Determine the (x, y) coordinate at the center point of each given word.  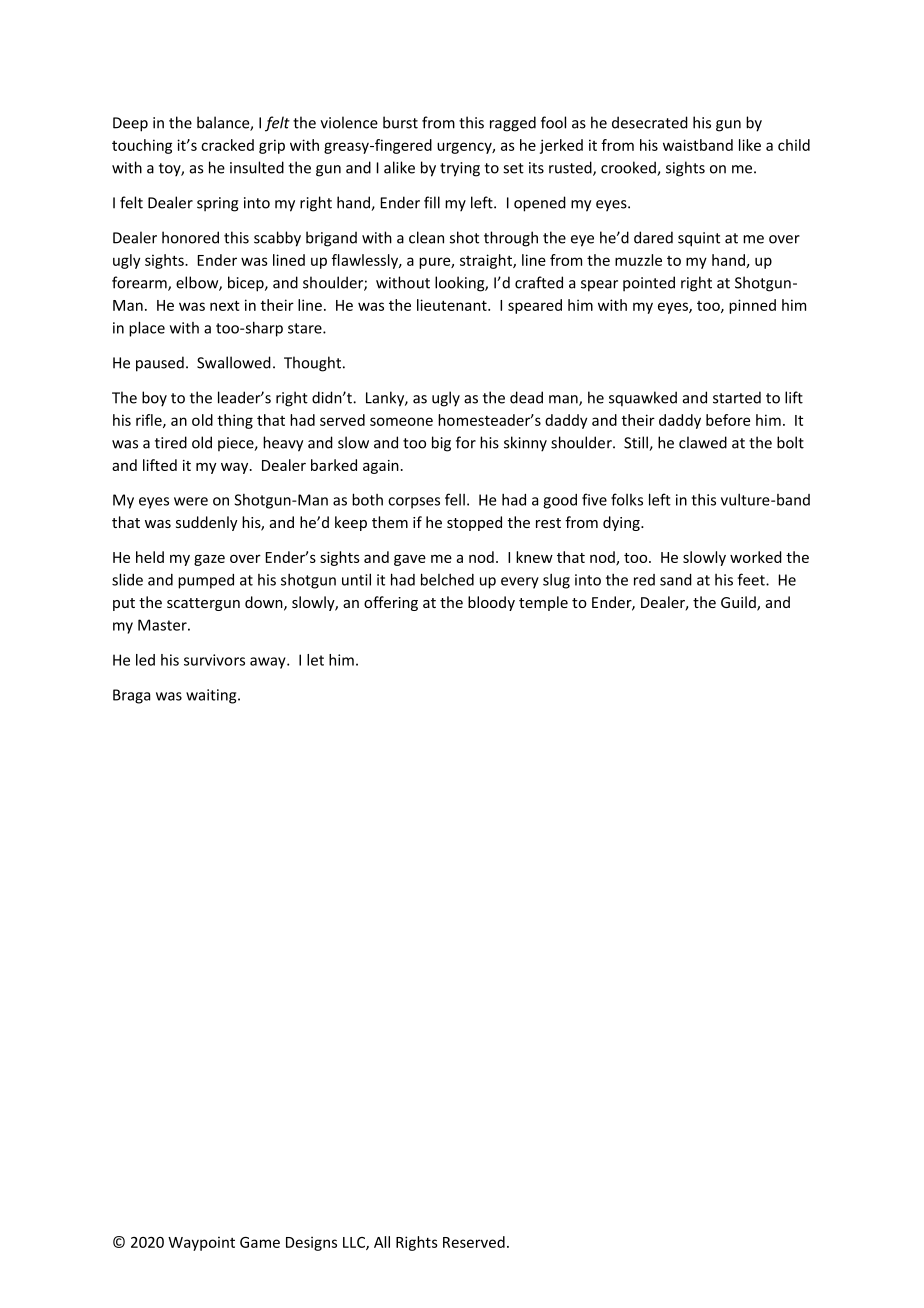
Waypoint (201, 1243)
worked (756, 557)
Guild (739, 603)
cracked (227, 145)
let (315, 660)
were (191, 501)
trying (460, 169)
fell (455, 499)
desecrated (650, 122)
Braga (131, 696)
